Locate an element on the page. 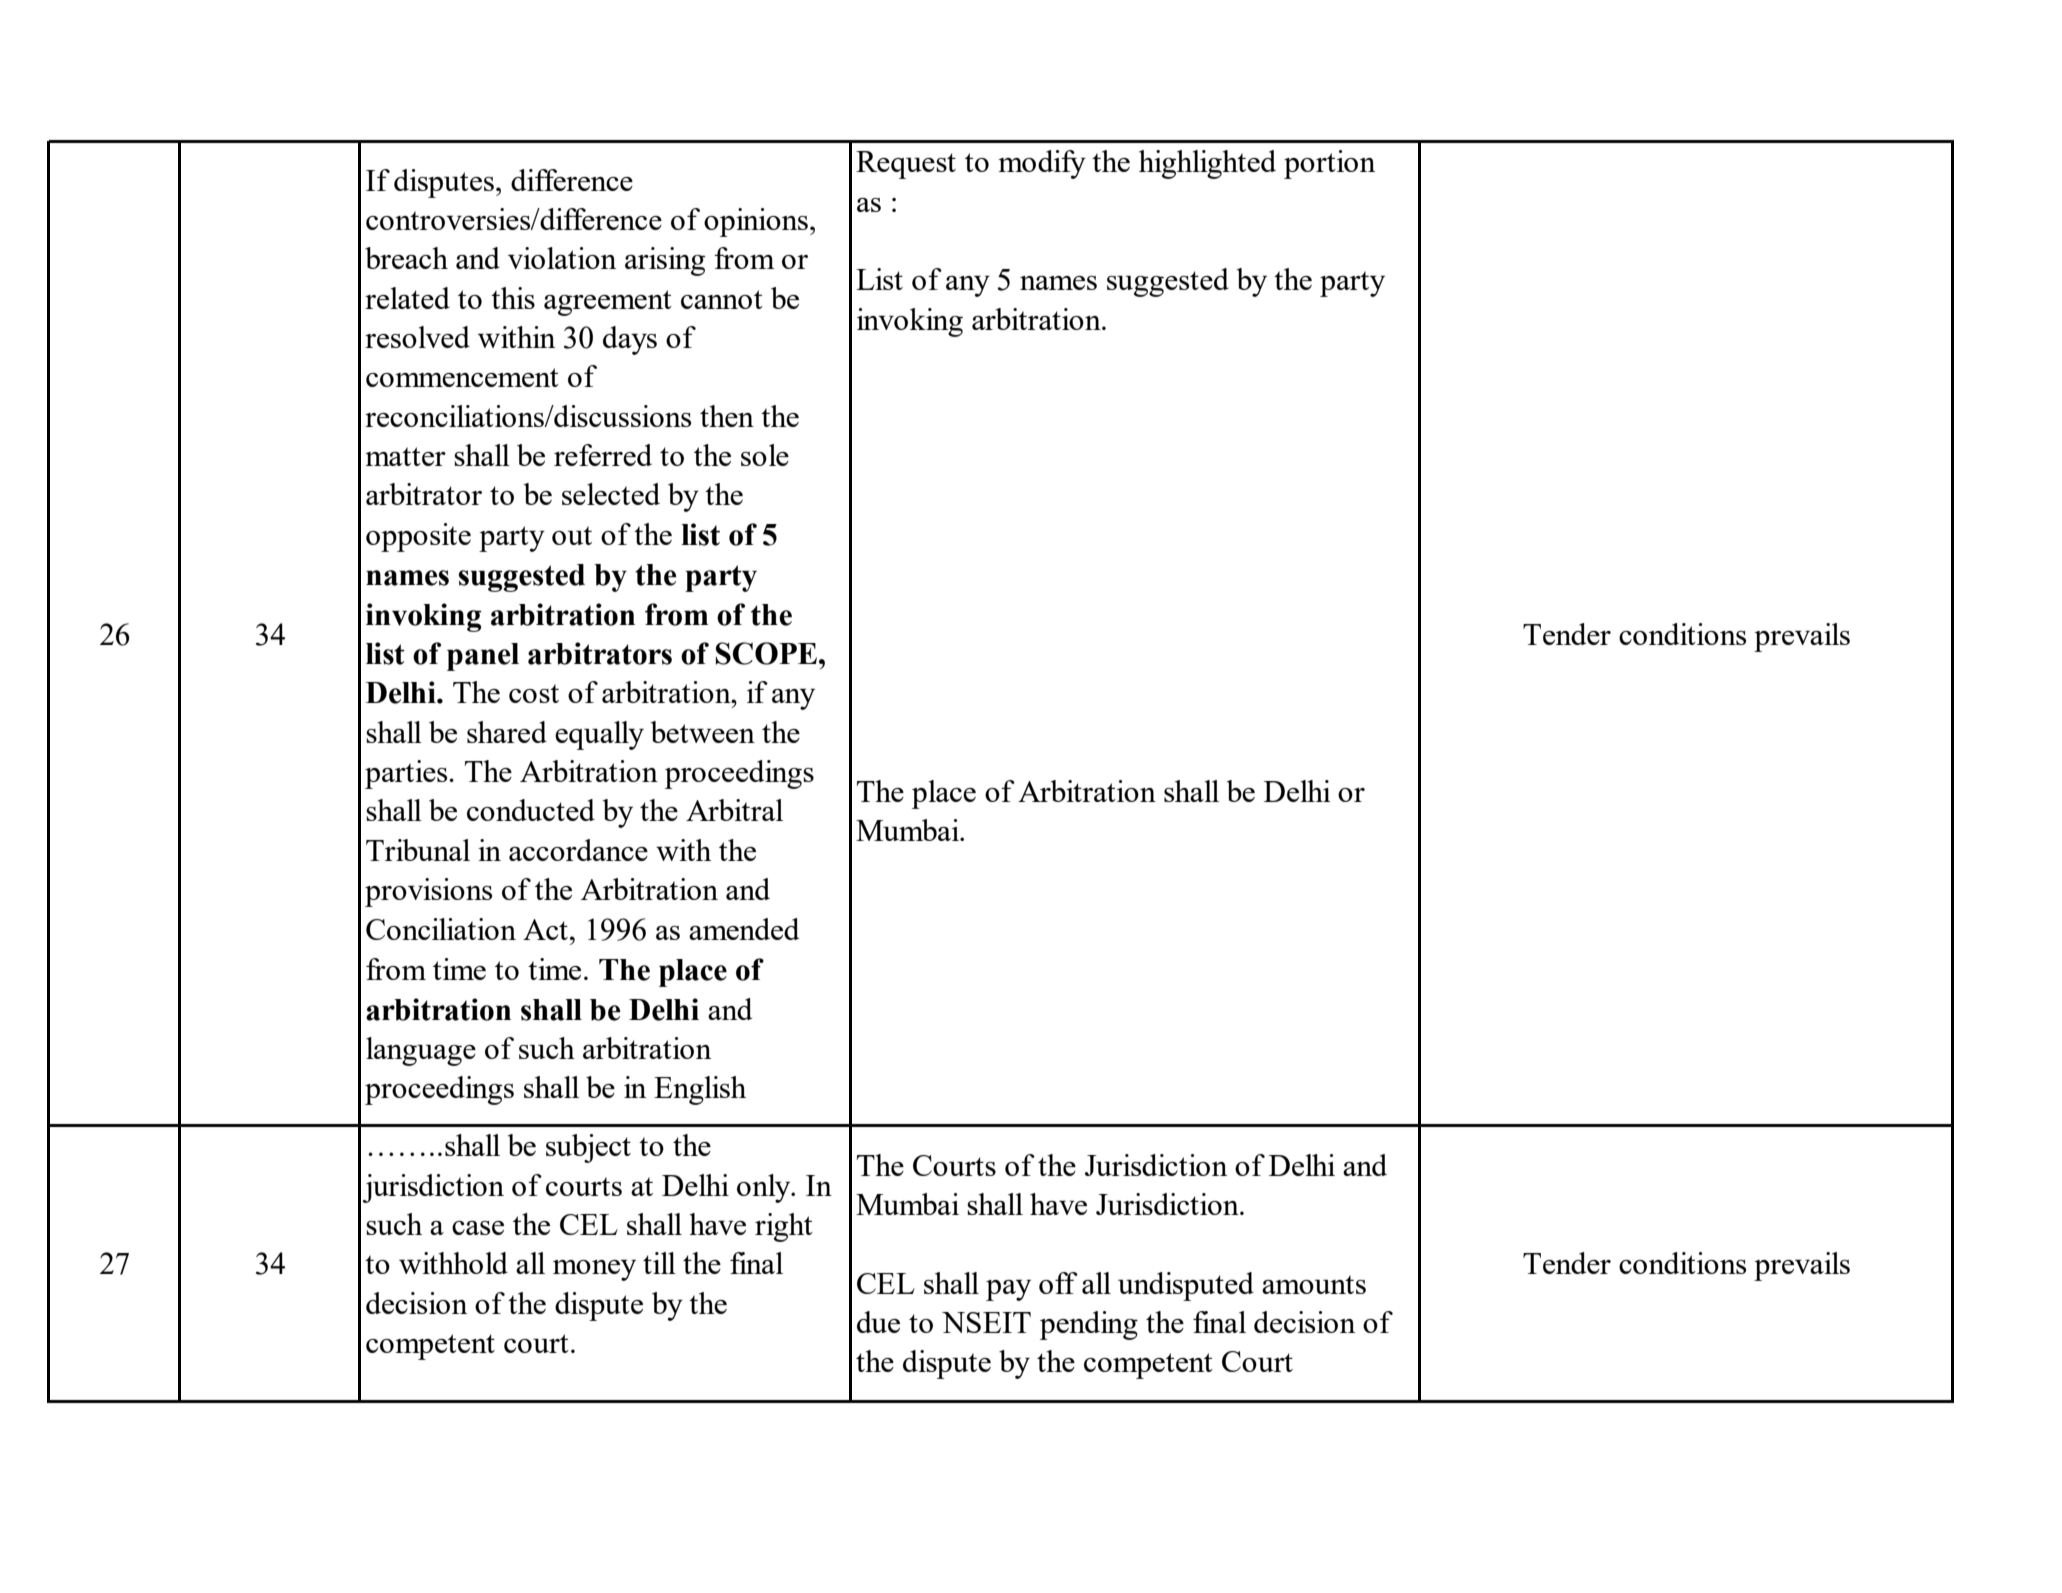  pending is located at coordinates (1089, 1325).
